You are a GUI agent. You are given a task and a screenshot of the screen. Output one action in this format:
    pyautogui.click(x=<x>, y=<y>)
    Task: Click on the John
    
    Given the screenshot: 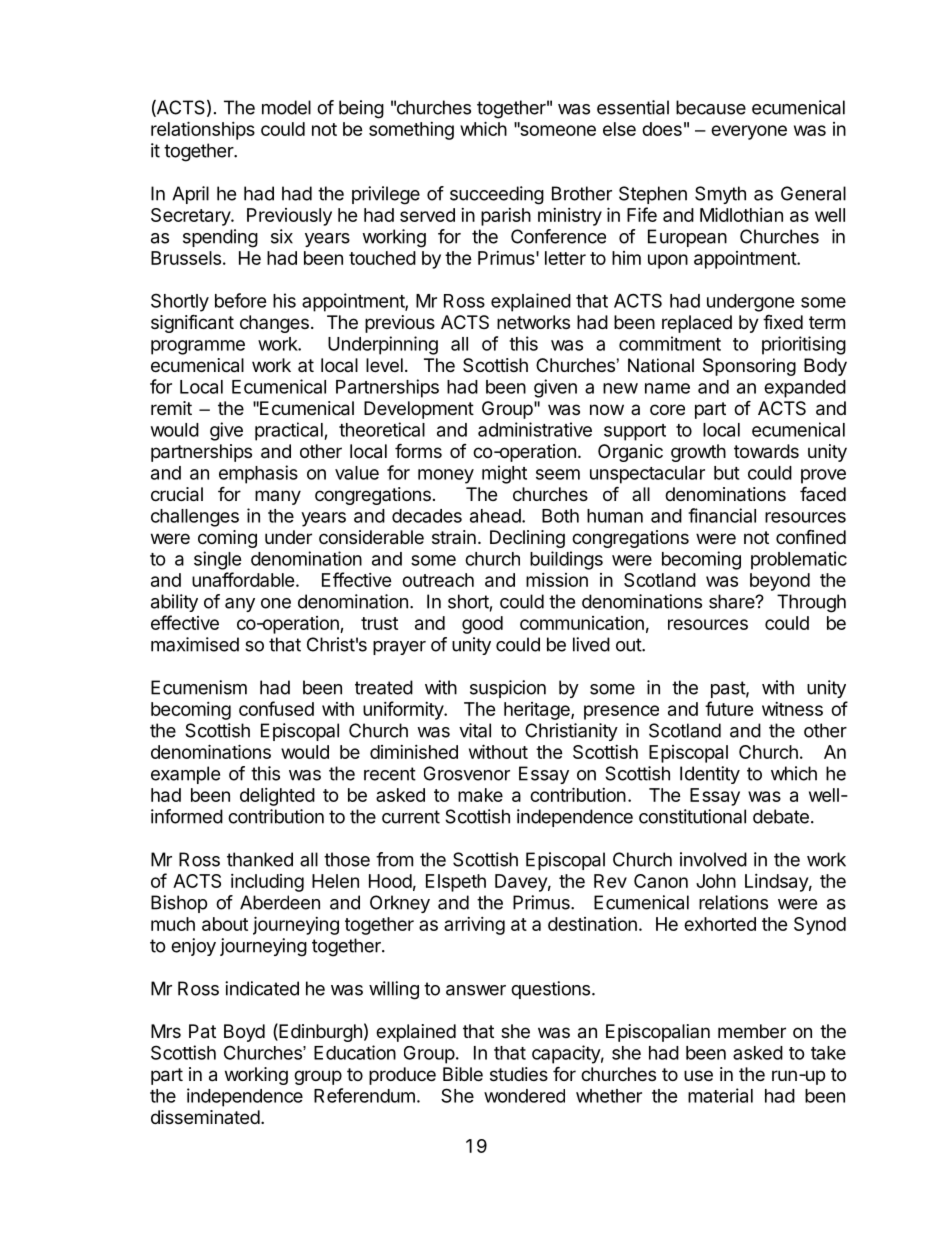 What is the action you would take?
    pyautogui.click(x=716, y=881)
